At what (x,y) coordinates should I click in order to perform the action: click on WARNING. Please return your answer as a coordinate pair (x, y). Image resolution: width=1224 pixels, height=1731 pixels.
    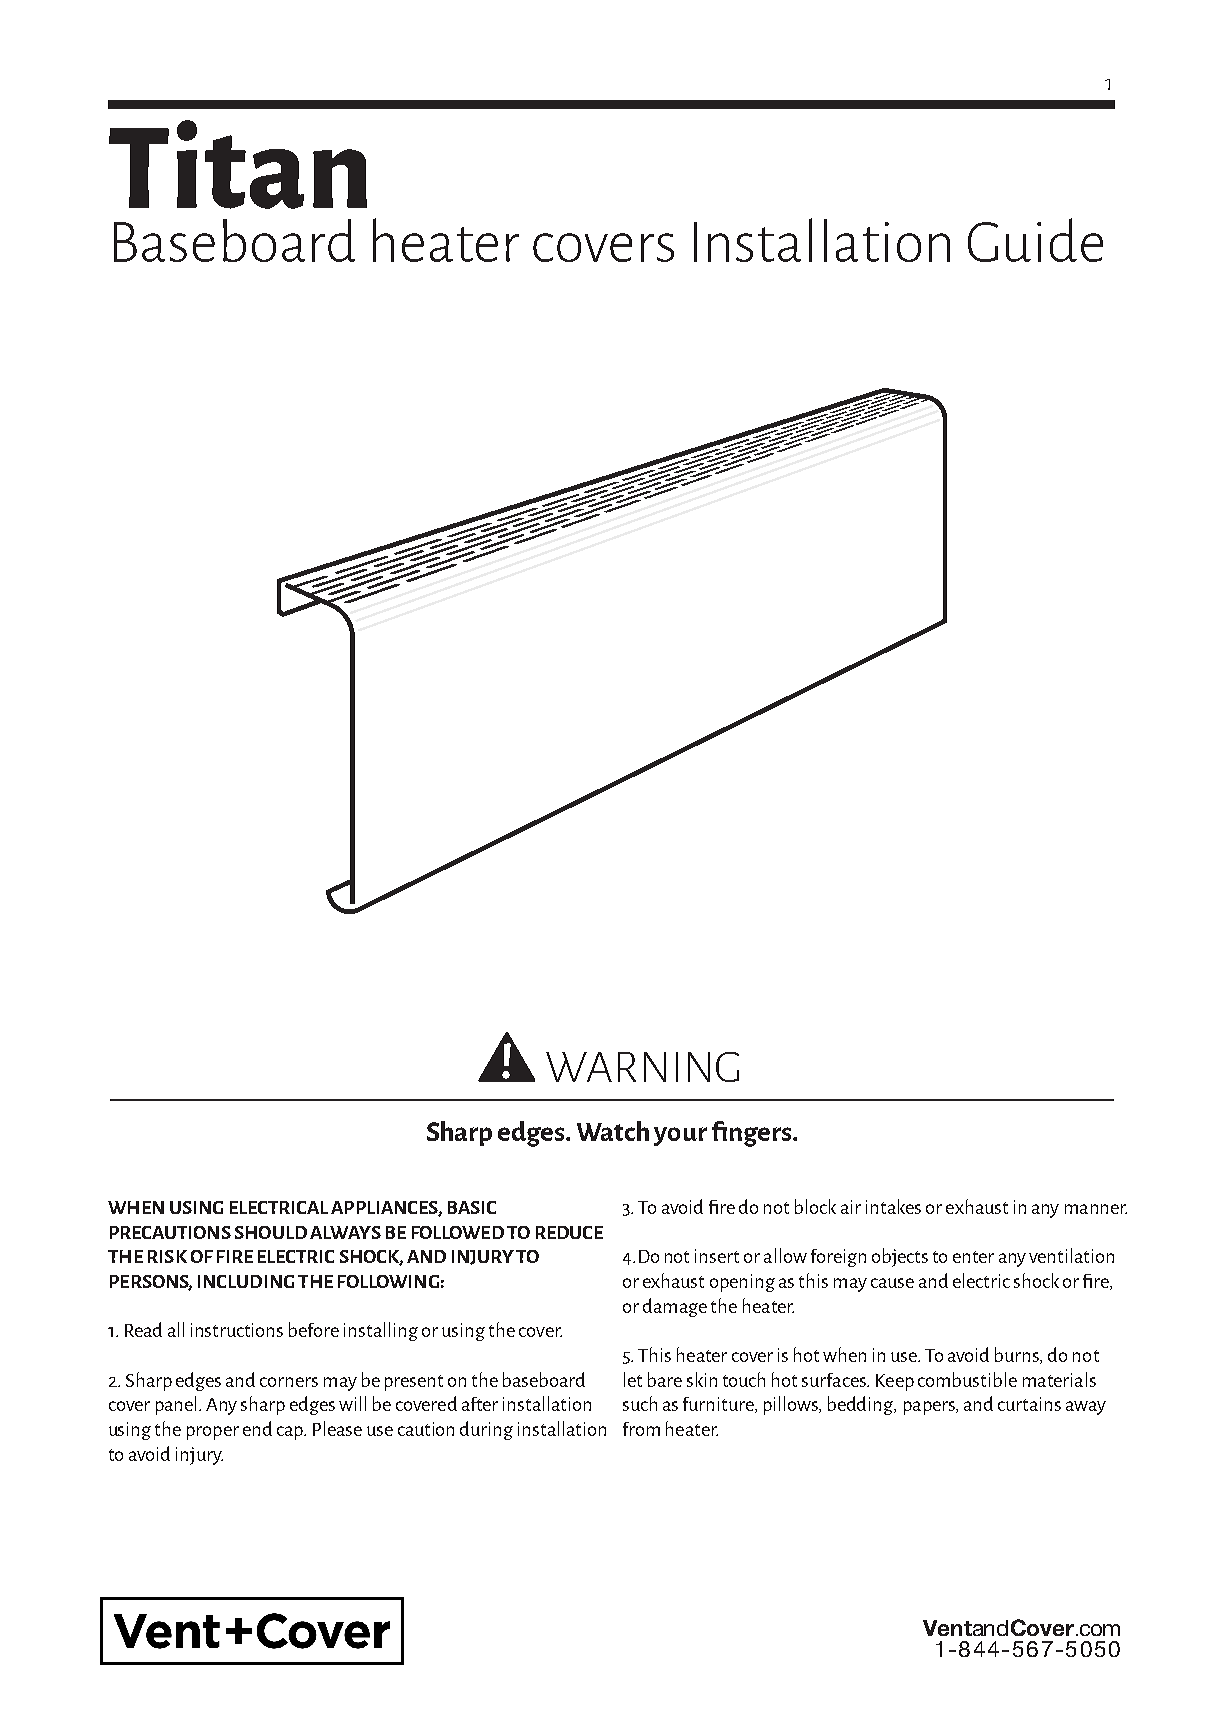
    Looking at the image, I should click on (642, 1067).
